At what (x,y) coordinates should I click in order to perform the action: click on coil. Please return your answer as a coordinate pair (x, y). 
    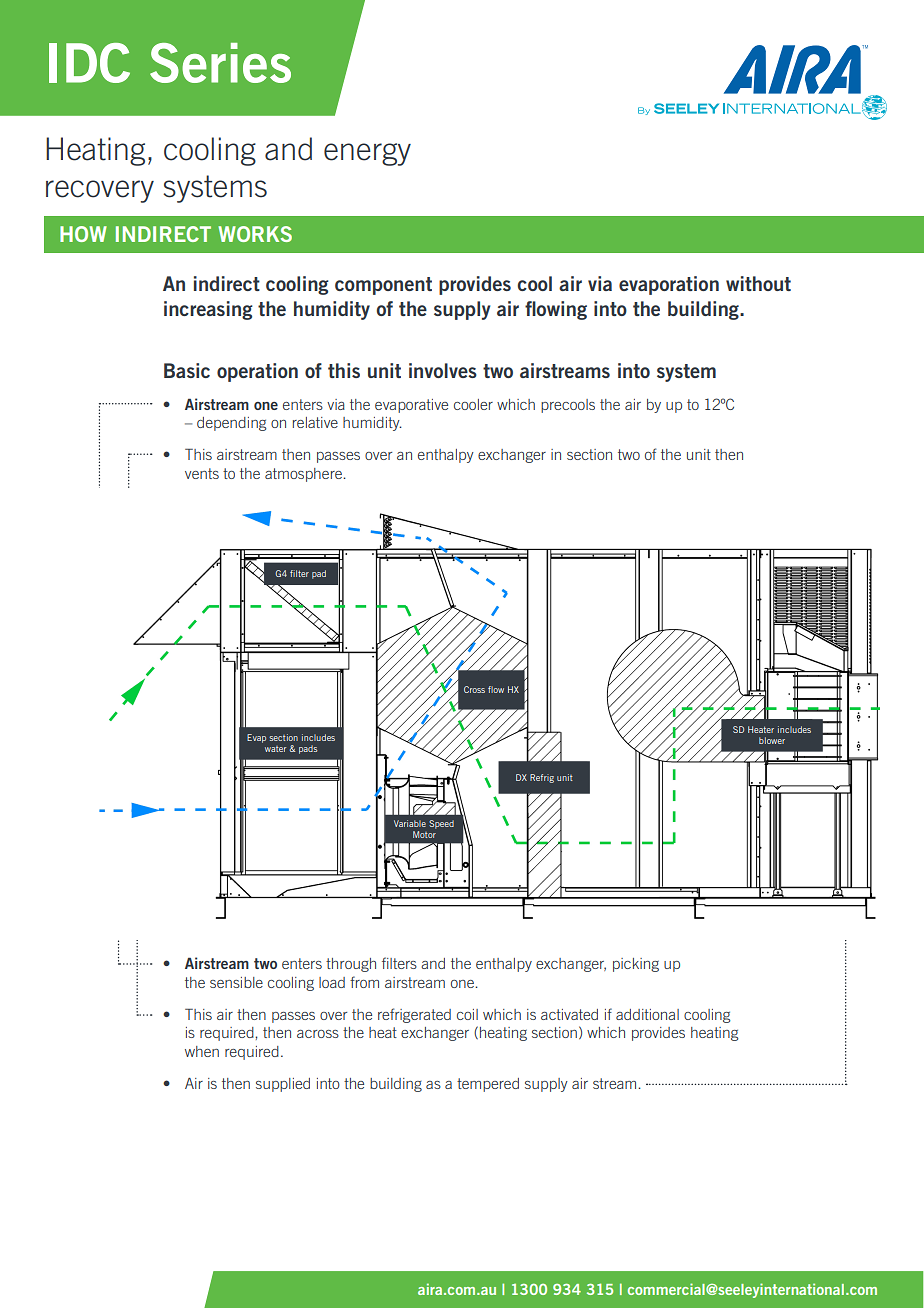
    Looking at the image, I should click on (467, 1014).
